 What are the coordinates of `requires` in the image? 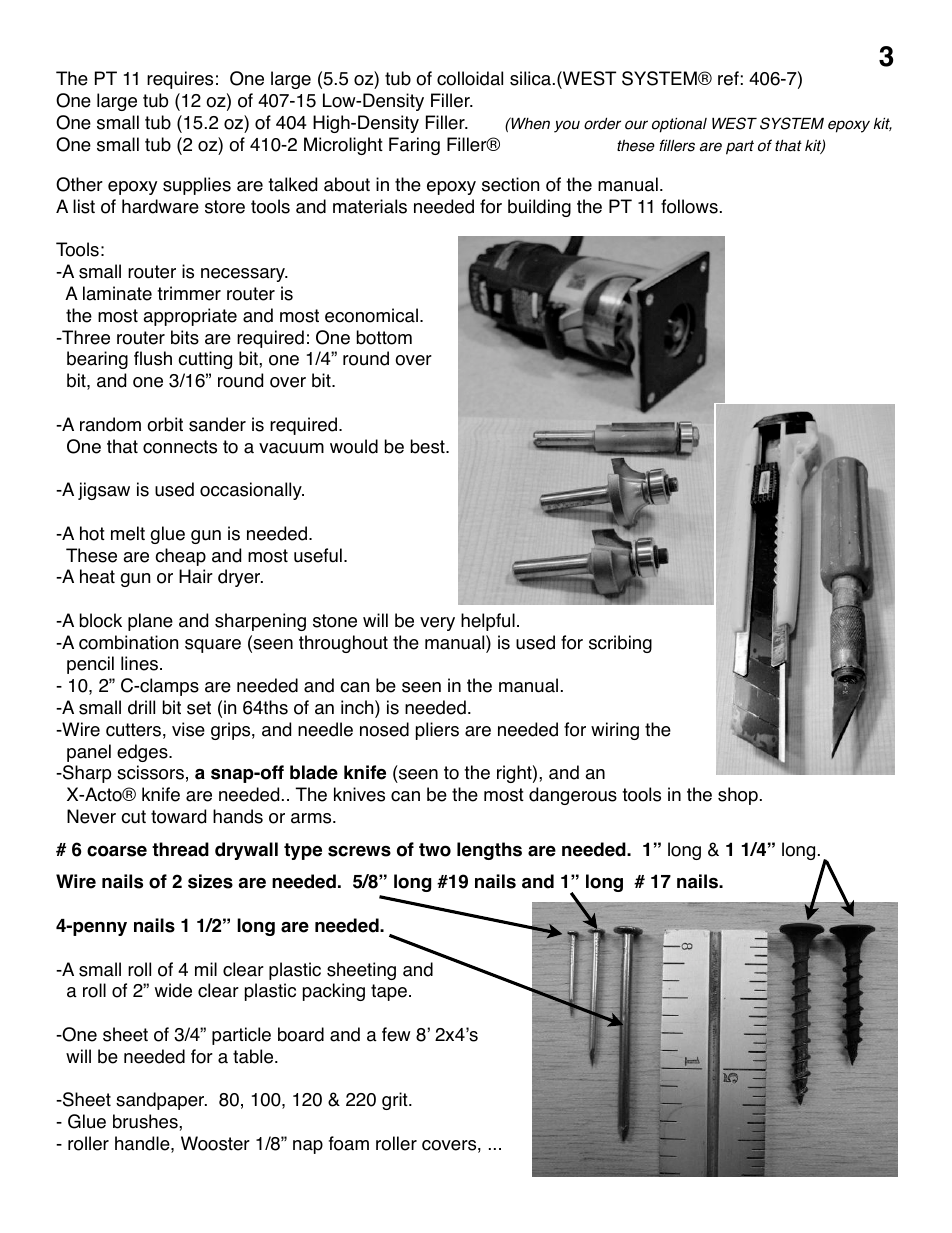 It's located at (180, 80).
